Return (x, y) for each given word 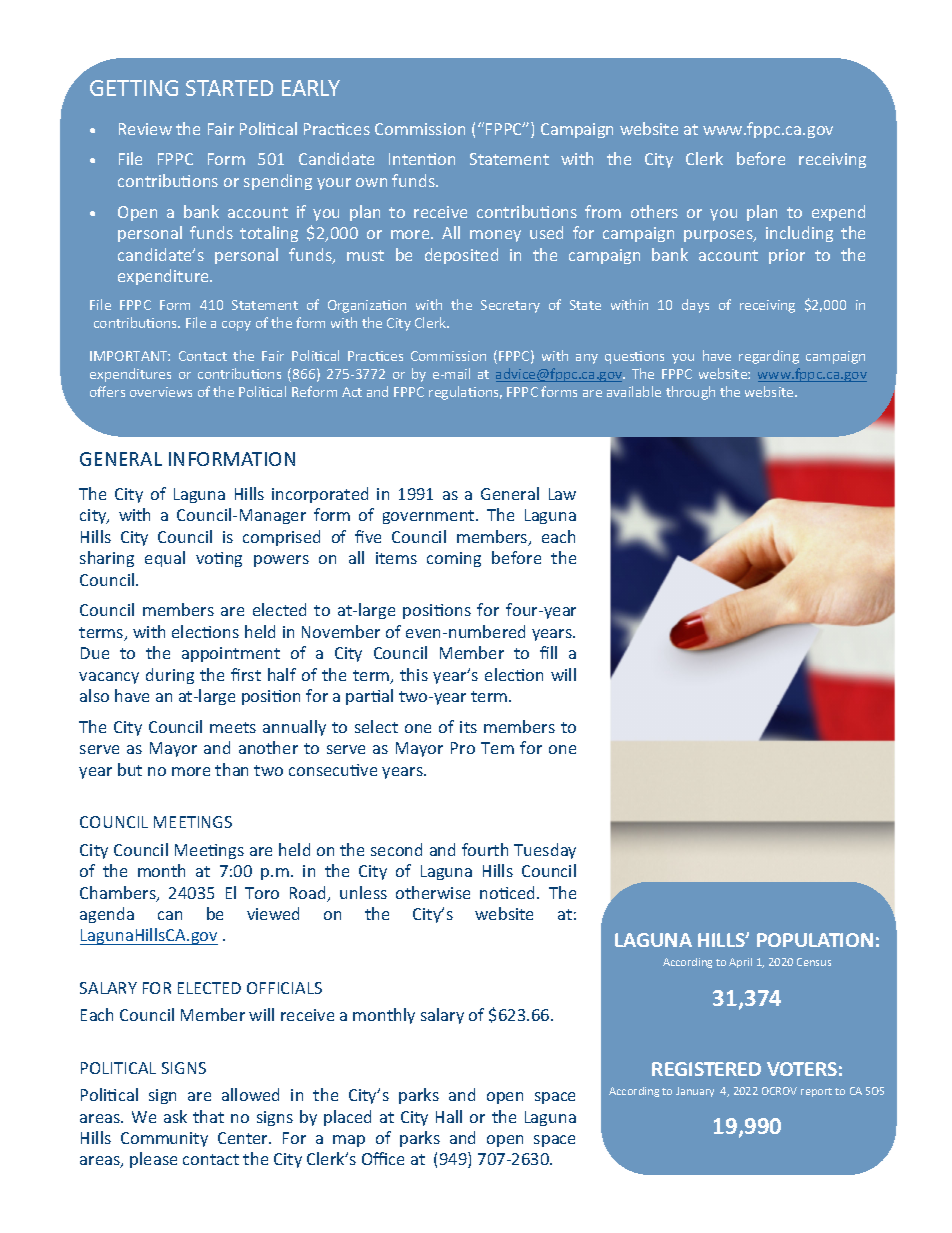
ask (175, 1116)
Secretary (510, 306)
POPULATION (815, 940)
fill (548, 652)
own (371, 182)
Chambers (119, 894)
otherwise (433, 892)
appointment (231, 654)
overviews (161, 392)
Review (145, 129)
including (799, 234)
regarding (769, 357)
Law (562, 494)
